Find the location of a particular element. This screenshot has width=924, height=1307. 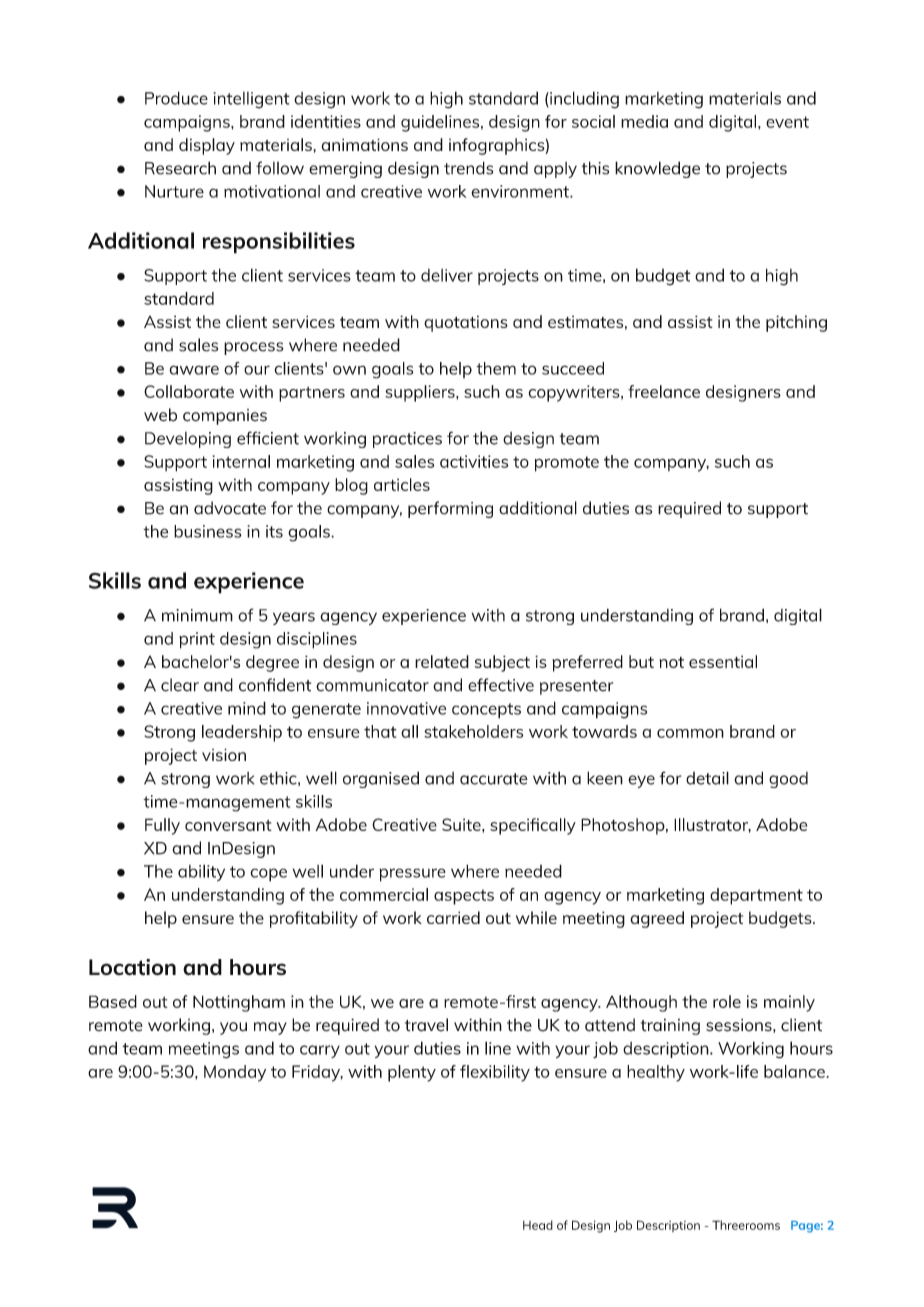

media is located at coordinates (644, 121).
